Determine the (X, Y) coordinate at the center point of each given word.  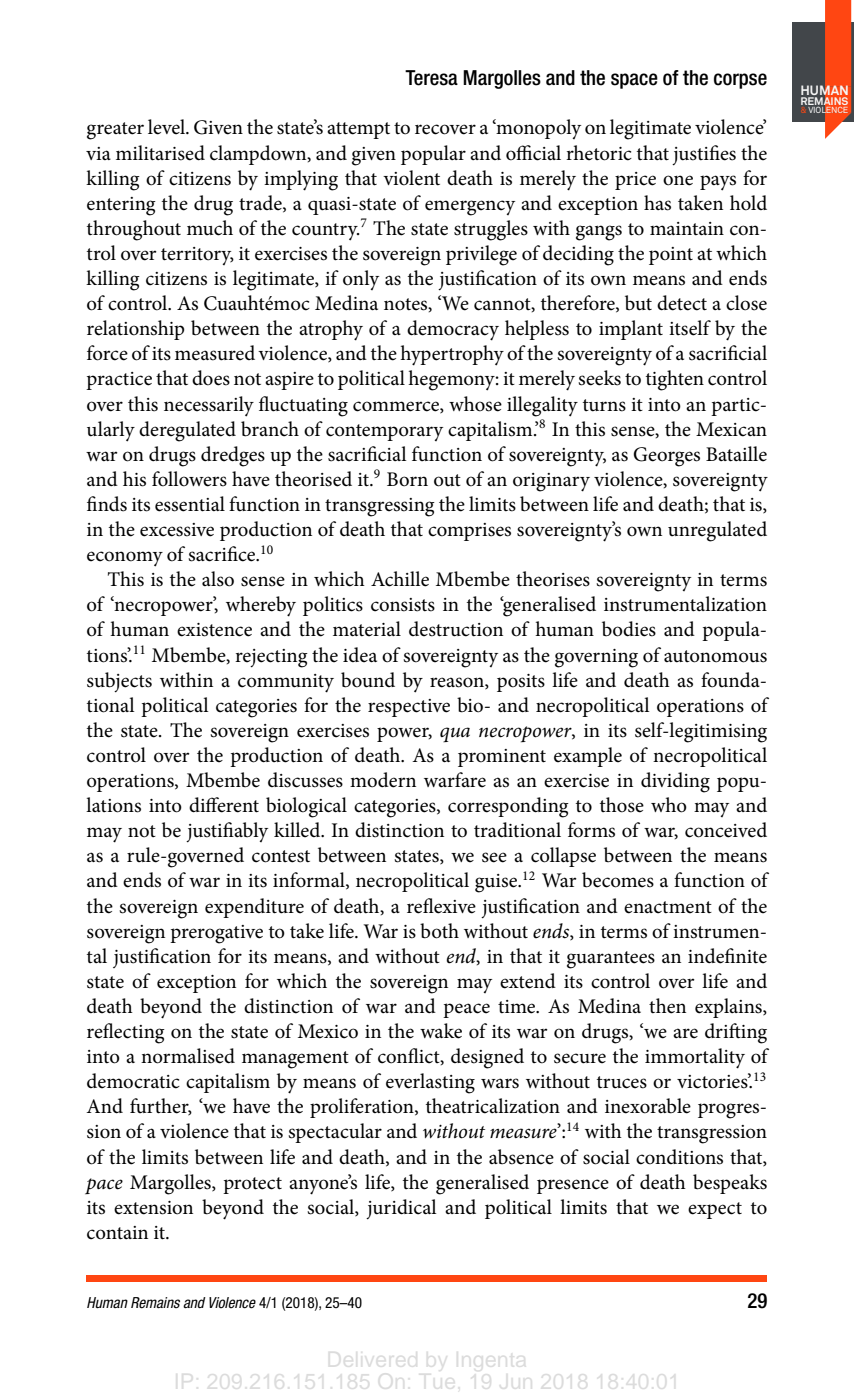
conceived (726, 830)
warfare (455, 780)
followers (189, 479)
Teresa (431, 78)
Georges (666, 457)
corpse (740, 81)
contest (281, 856)
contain (117, 1233)
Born (407, 479)
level (168, 127)
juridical (401, 1209)
